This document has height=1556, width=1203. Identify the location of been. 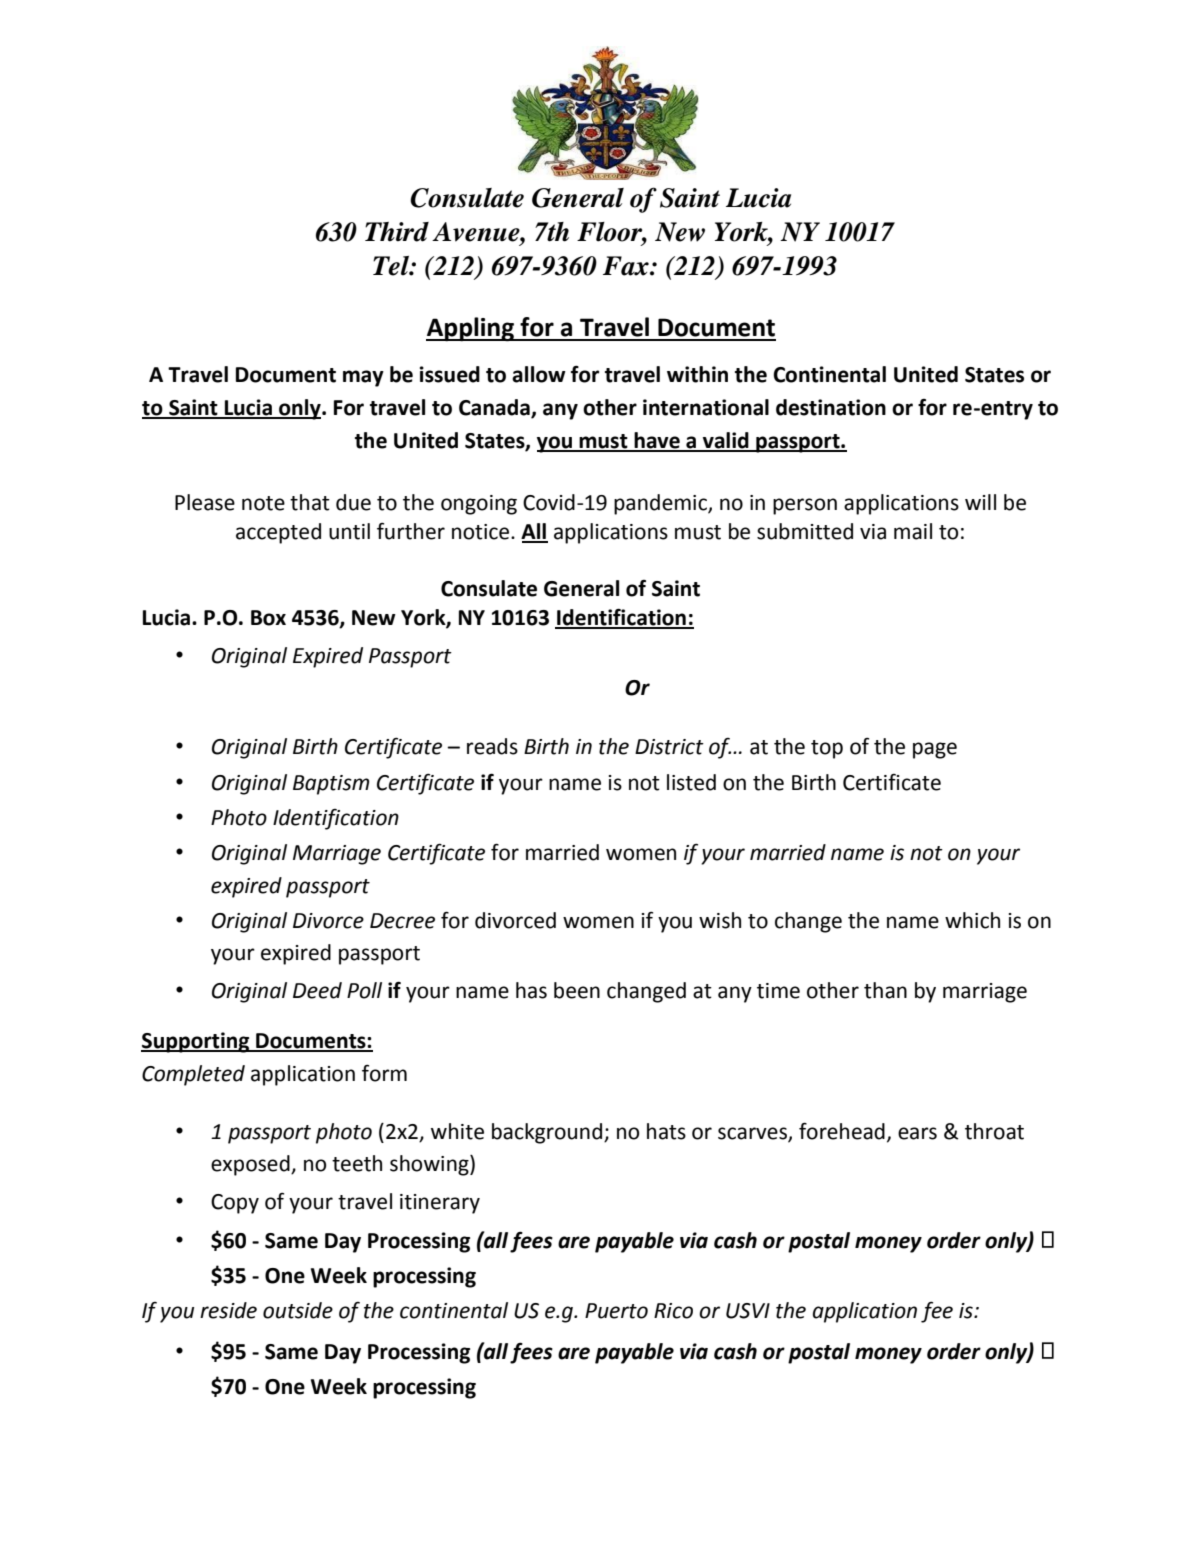
(577, 990).
